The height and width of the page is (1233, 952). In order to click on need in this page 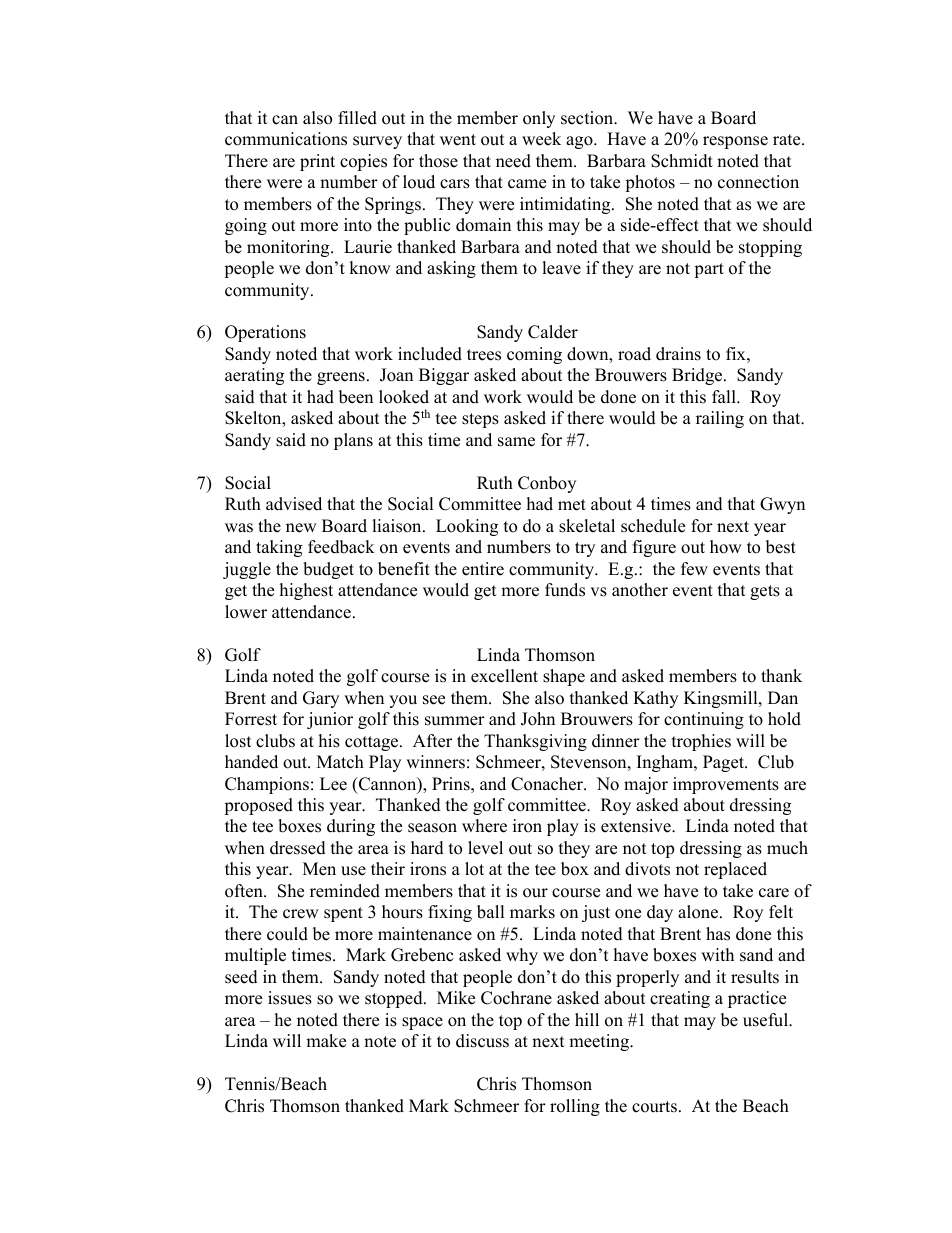, I will do `click(513, 161)`.
